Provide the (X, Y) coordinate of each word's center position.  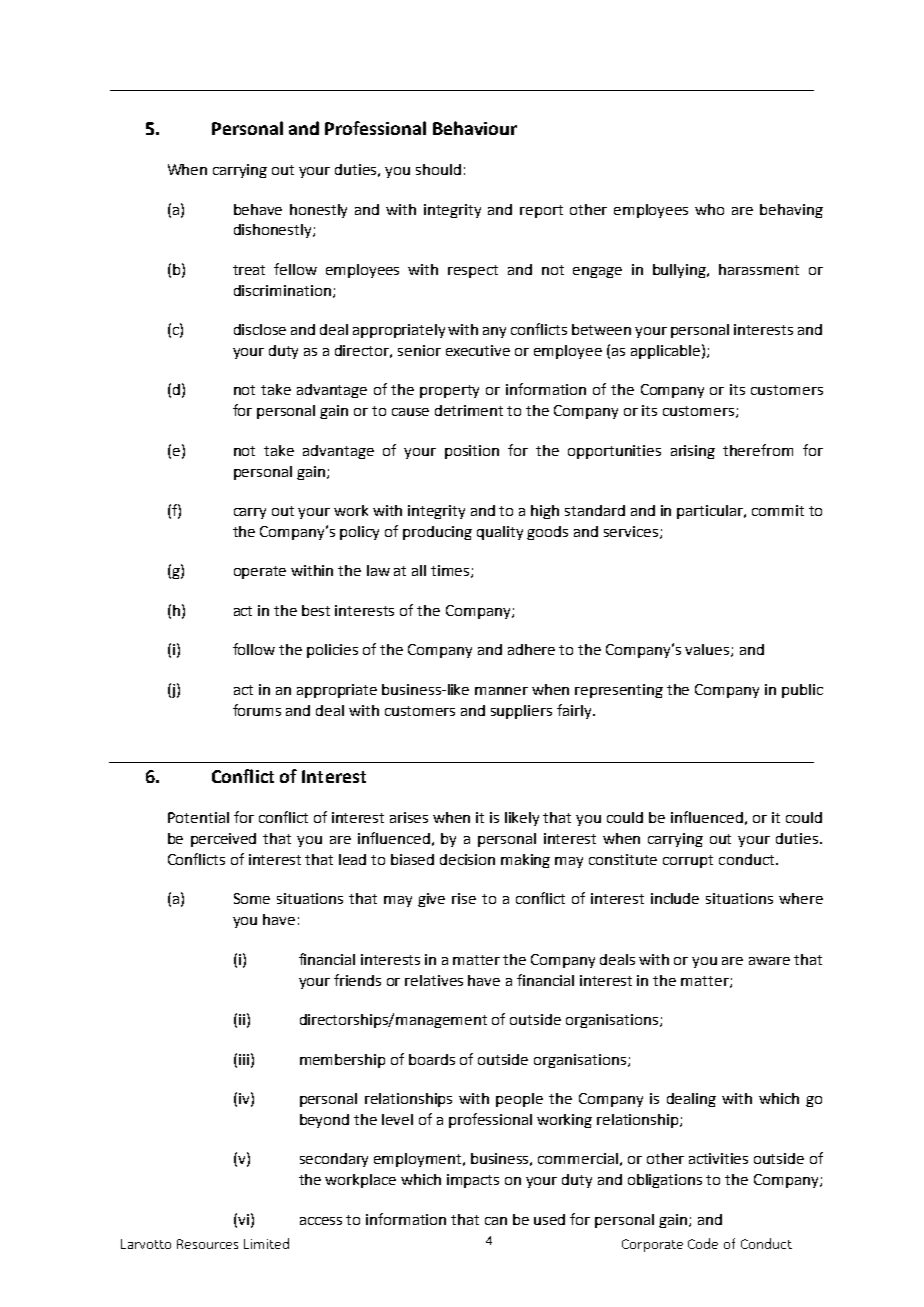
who (709, 209)
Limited (266, 1243)
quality (500, 533)
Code (703, 1243)
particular (711, 512)
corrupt (688, 861)
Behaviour (475, 128)
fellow (295, 269)
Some (252, 898)
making (525, 861)
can (496, 1221)
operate (260, 572)
